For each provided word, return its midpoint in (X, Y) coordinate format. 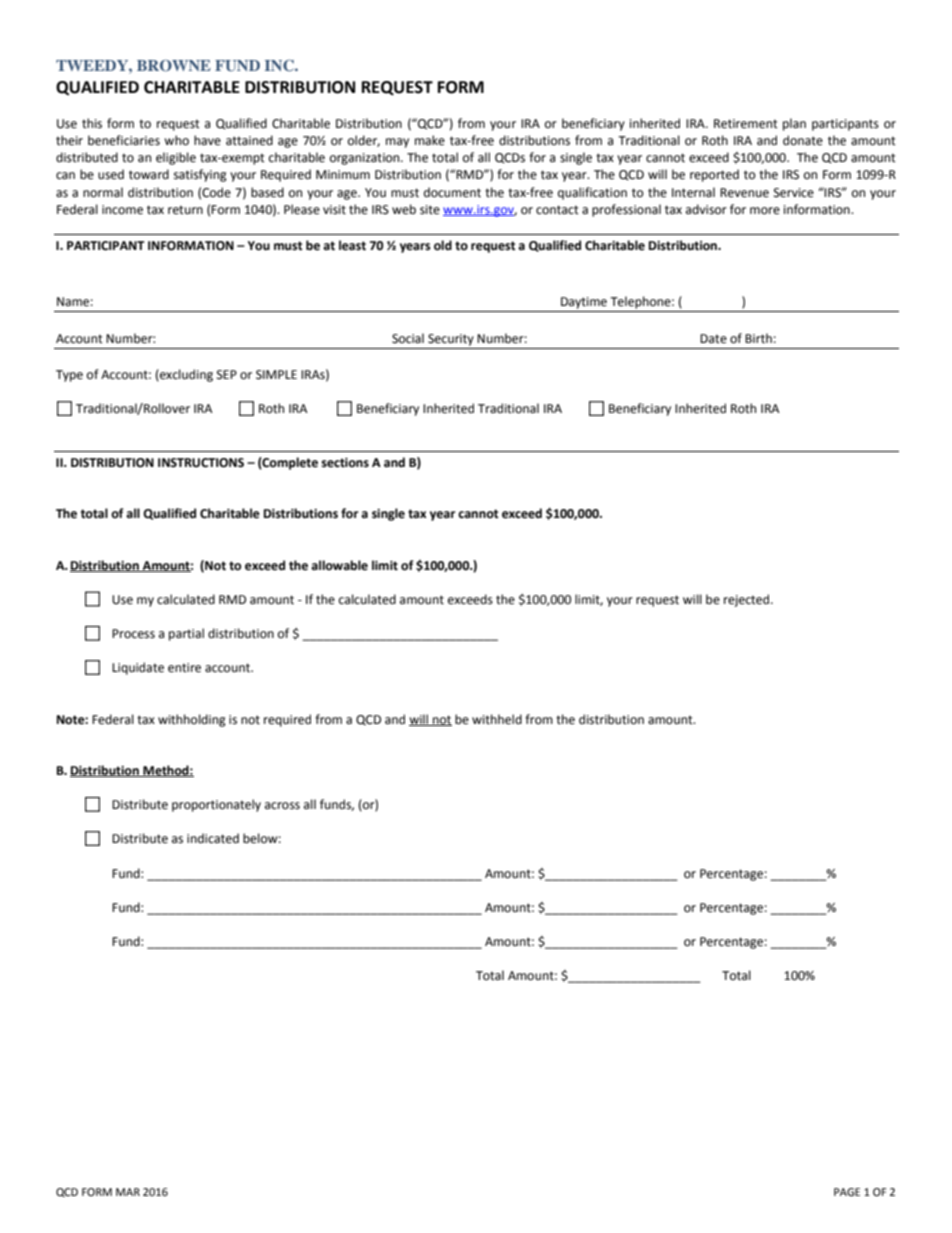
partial (186, 634)
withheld (497, 719)
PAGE (847, 1192)
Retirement (746, 124)
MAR (128, 1192)
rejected (748, 600)
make (430, 140)
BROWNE (174, 66)
